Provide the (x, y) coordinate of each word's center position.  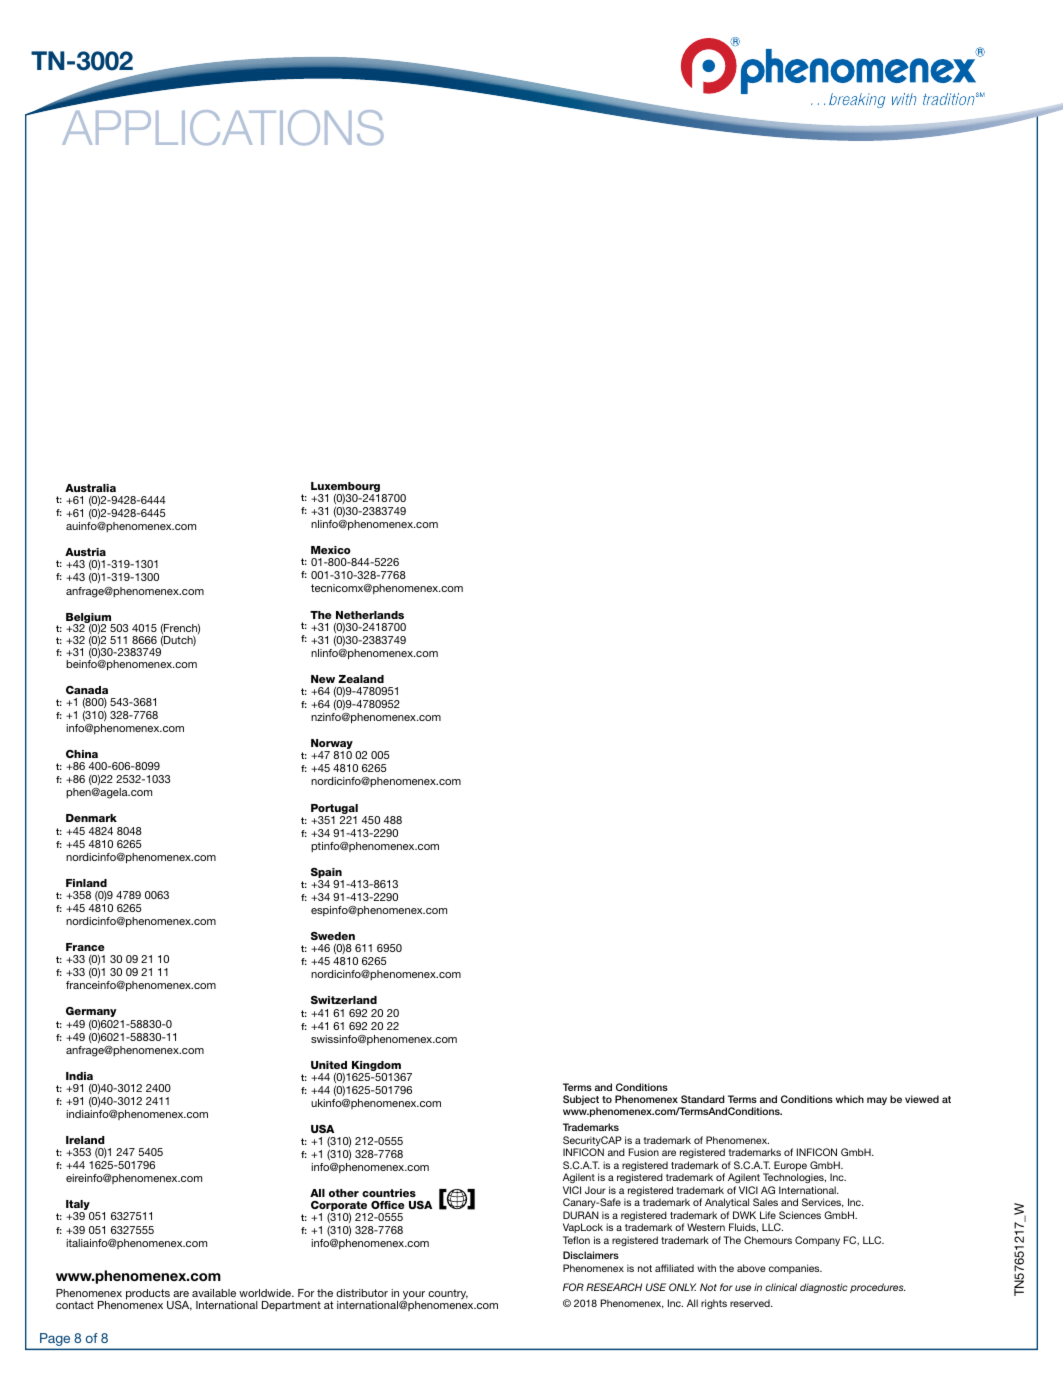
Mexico (331, 550)
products (148, 1295)
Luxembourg (345, 488)
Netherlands (370, 615)
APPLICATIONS (223, 127)
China (82, 754)
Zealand (361, 679)
